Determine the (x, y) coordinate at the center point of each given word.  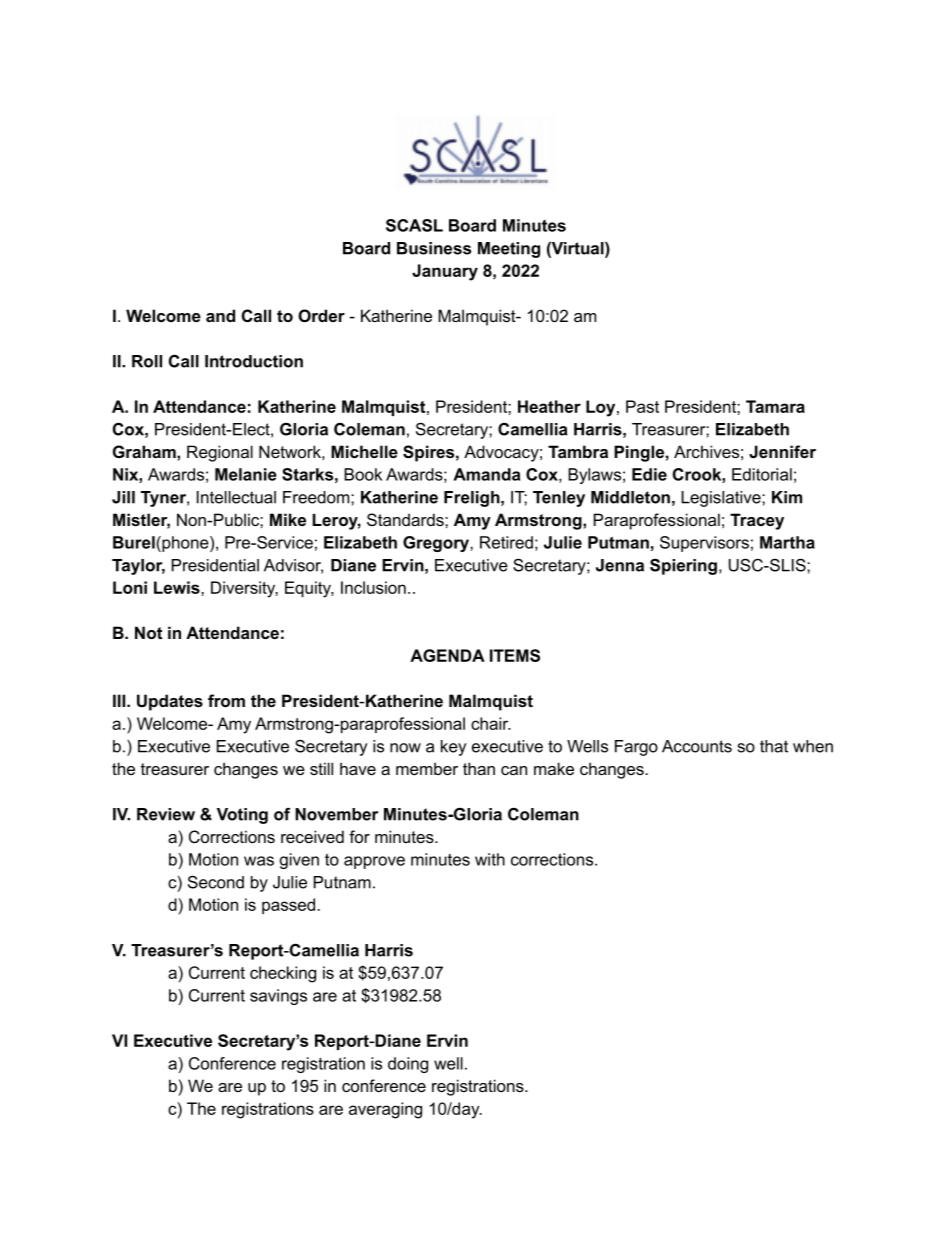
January (445, 272)
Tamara (775, 406)
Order (321, 315)
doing (408, 1065)
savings (278, 997)
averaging (385, 1110)
